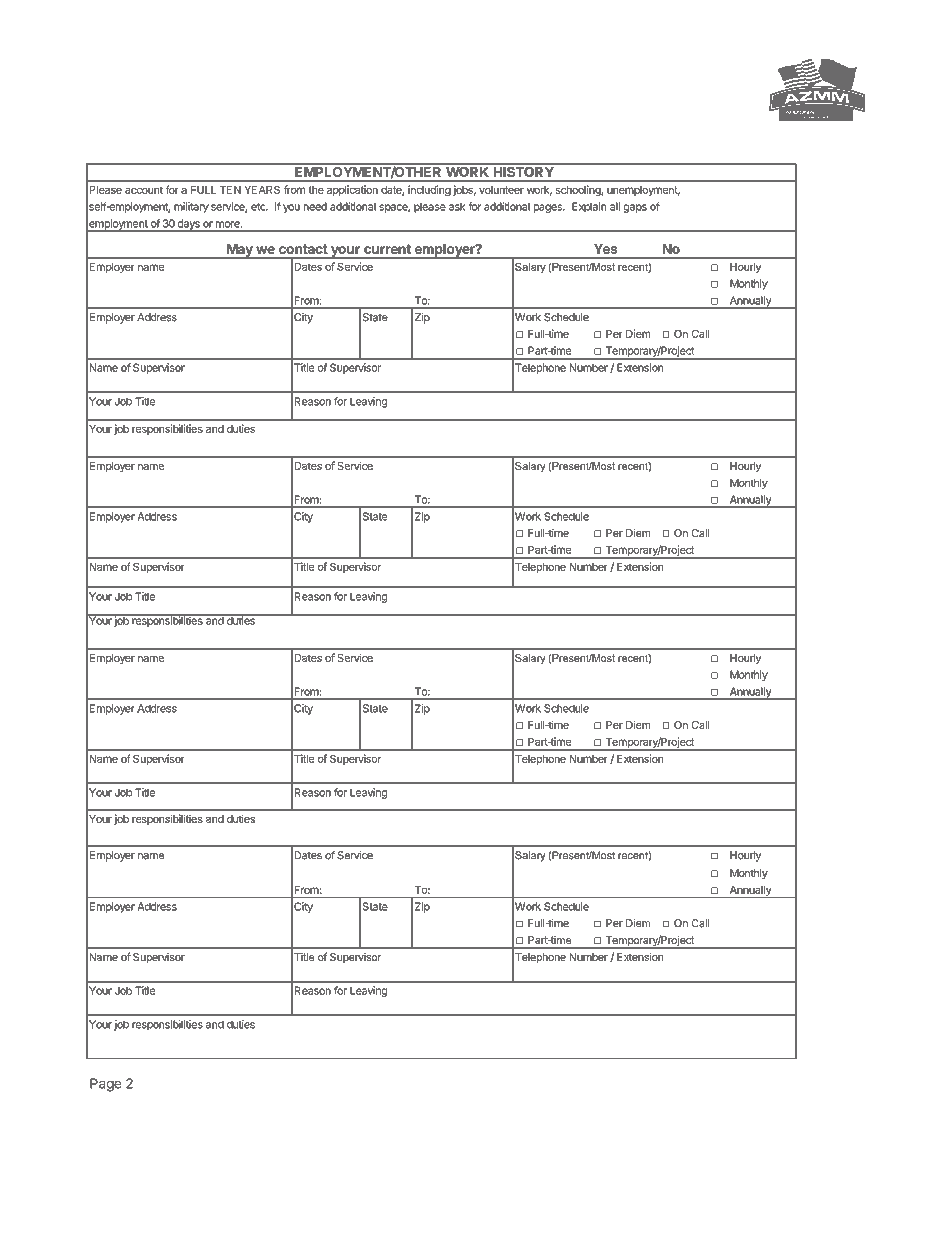 The image size is (952, 1233). What do you see at coordinates (429, 190) in the page?
I see `including` at bounding box center [429, 190].
